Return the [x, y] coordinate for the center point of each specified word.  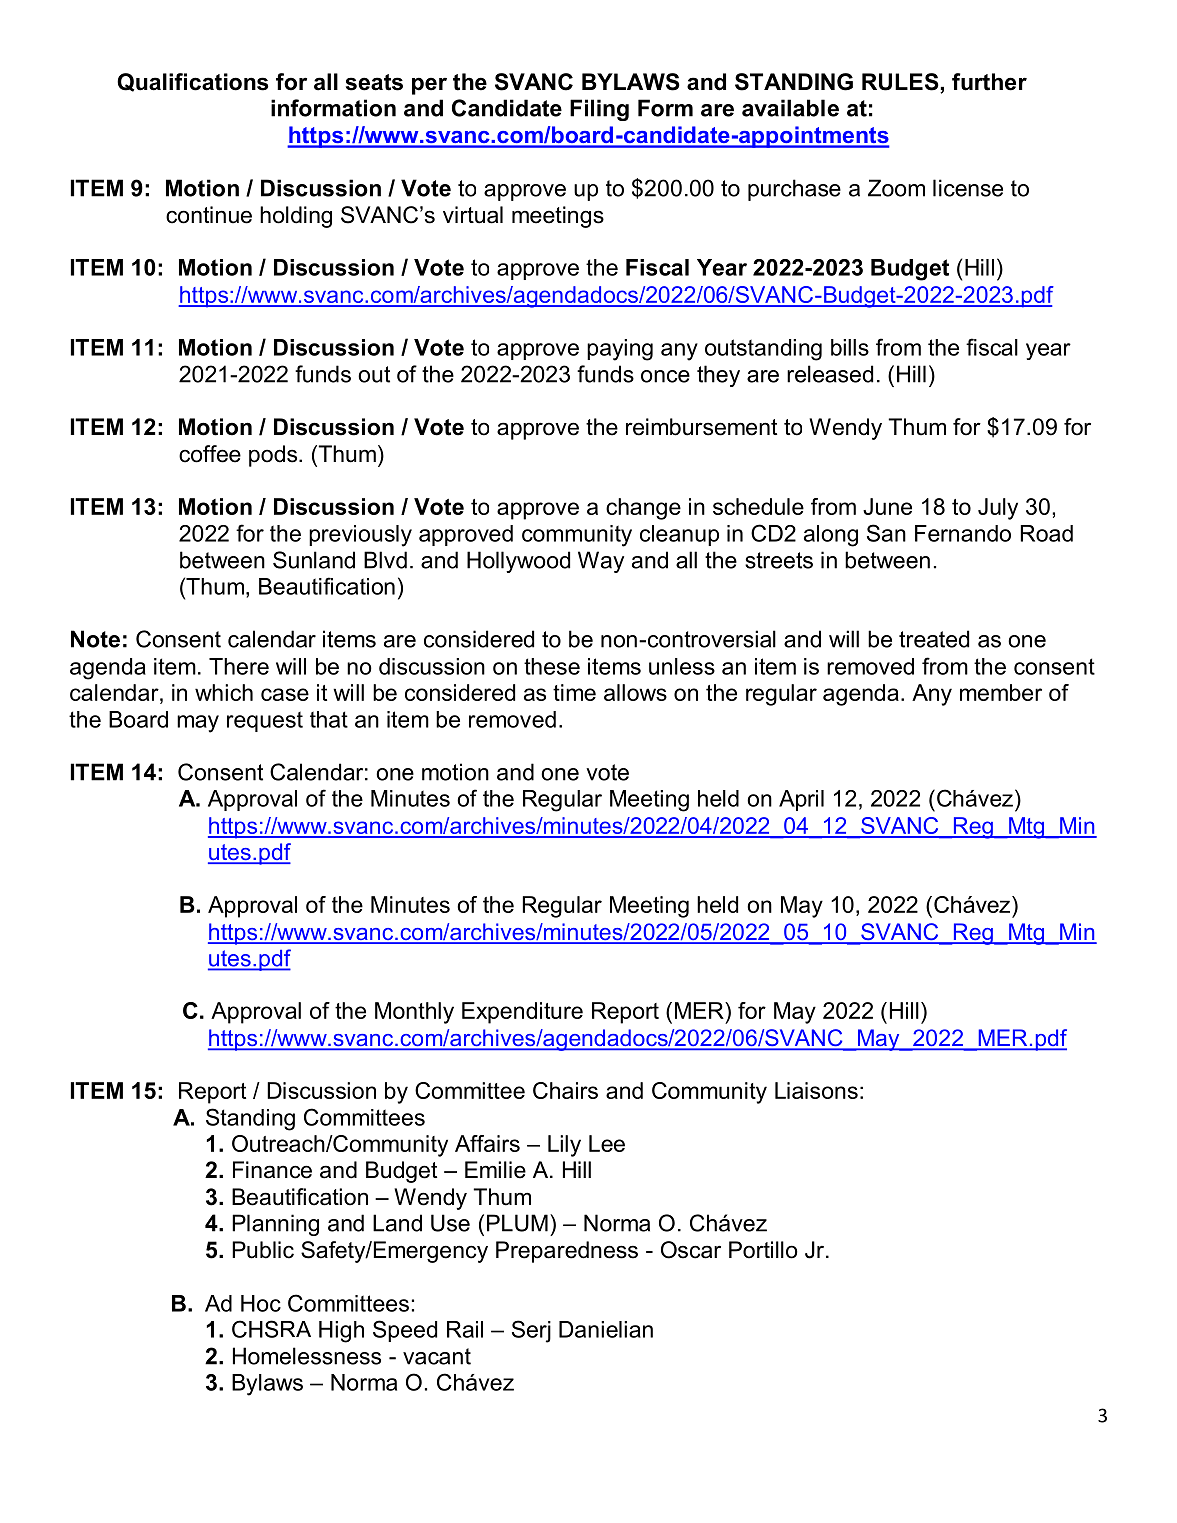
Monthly [414, 1013]
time [574, 692]
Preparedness [567, 1252]
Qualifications [192, 82]
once [665, 376]
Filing [599, 110]
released [830, 374]
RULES [901, 83]
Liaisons [816, 1090]
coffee [210, 454]
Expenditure [522, 1013]
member [1001, 692]
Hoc [261, 1303]
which [224, 692]
